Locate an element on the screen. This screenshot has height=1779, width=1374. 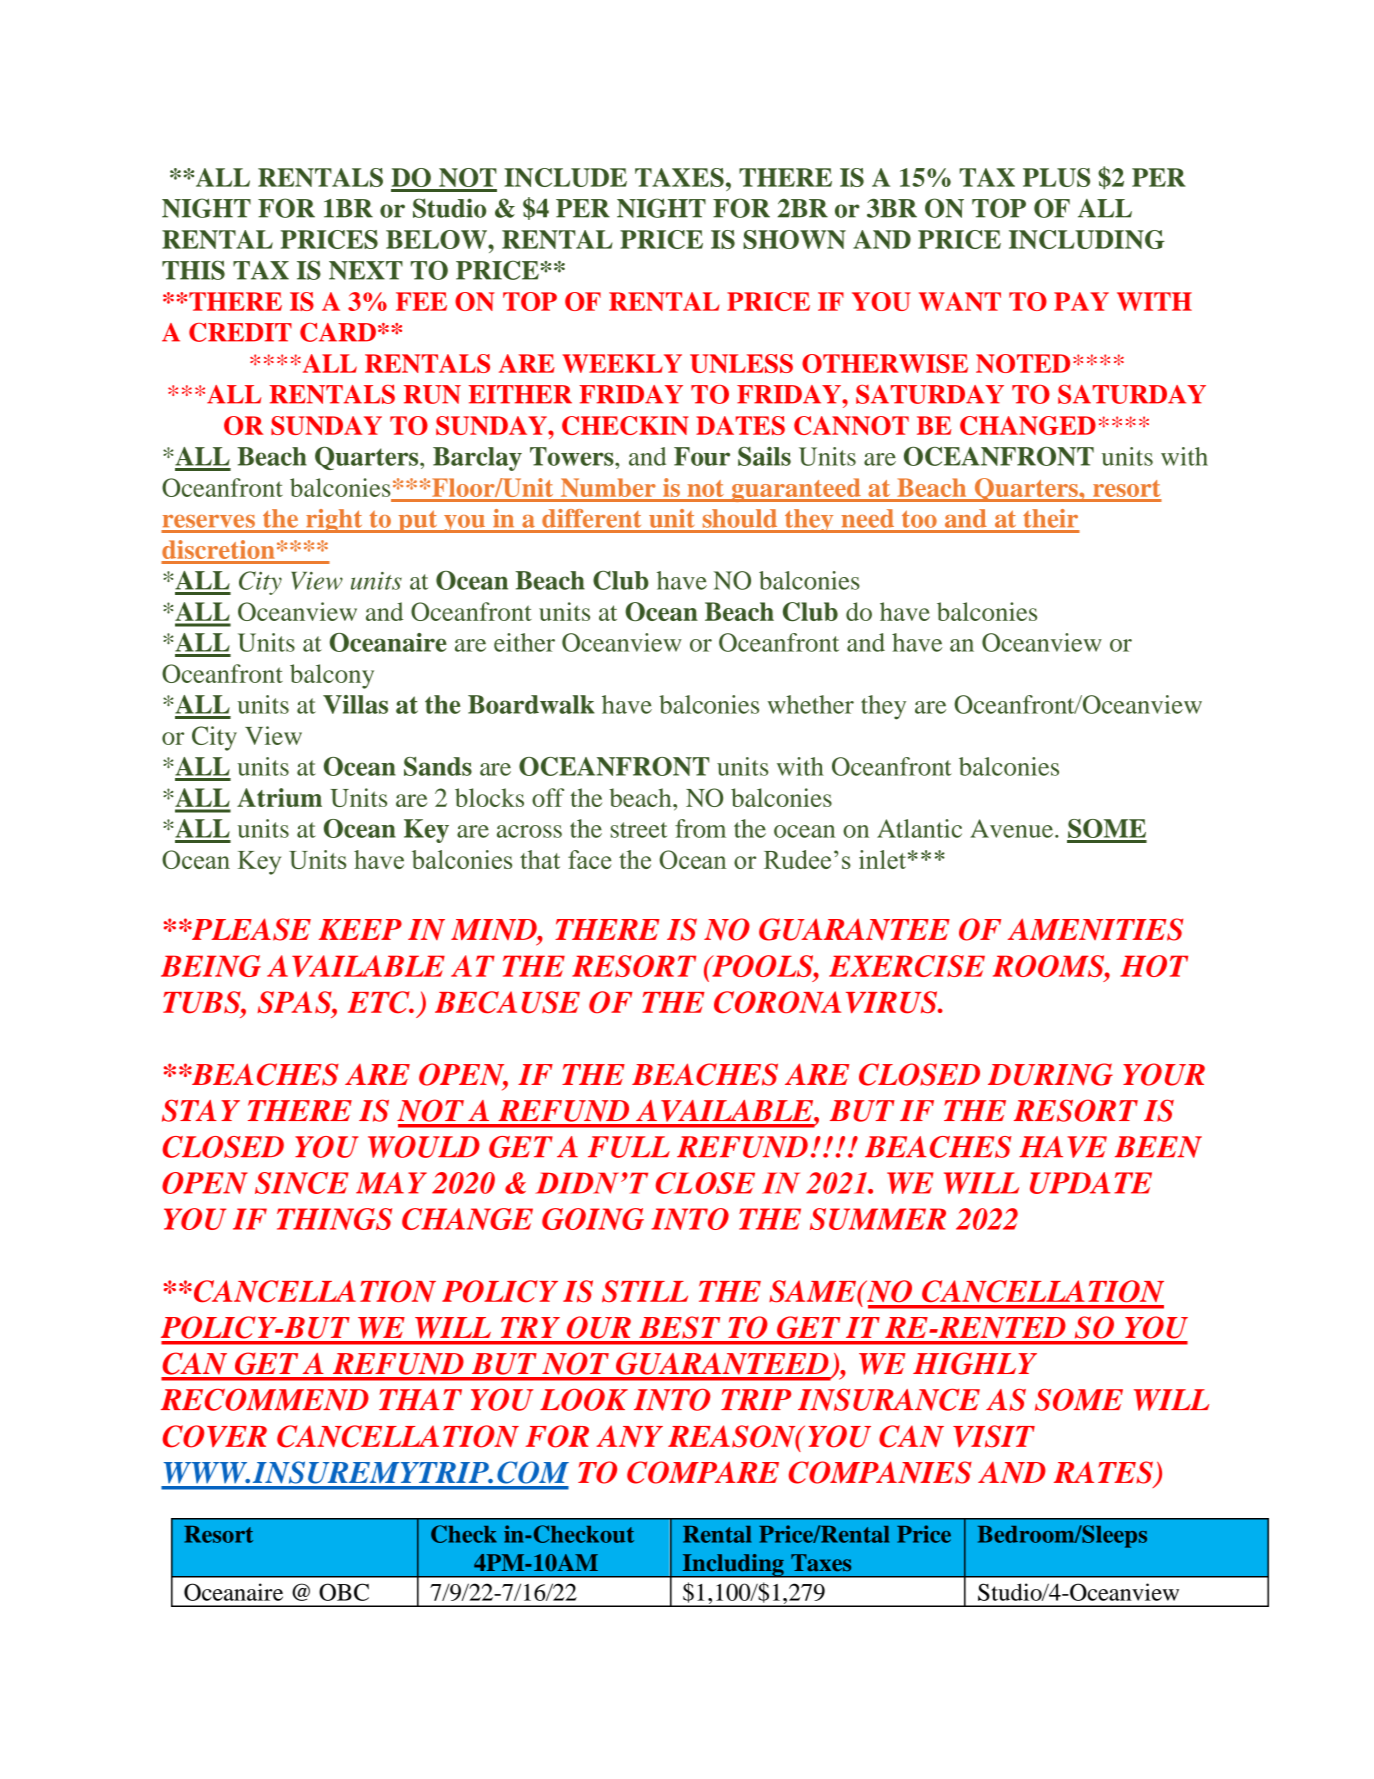
VISIT is located at coordinates (994, 1436).
